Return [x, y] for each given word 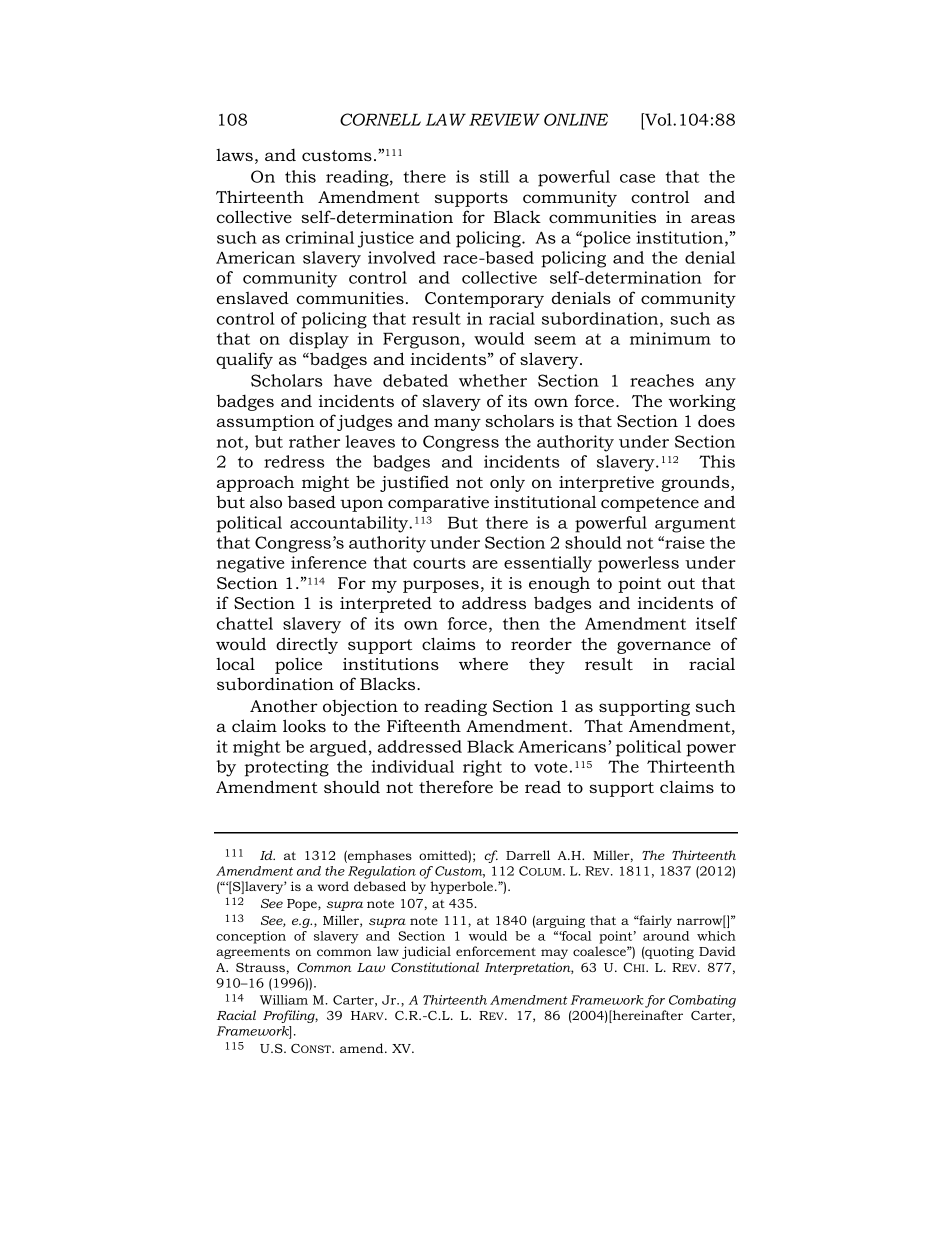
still [494, 176]
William [284, 1000]
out [681, 583]
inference [328, 562]
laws [234, 155]
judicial [426, 952]
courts [439, 563]
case [637, 178]
